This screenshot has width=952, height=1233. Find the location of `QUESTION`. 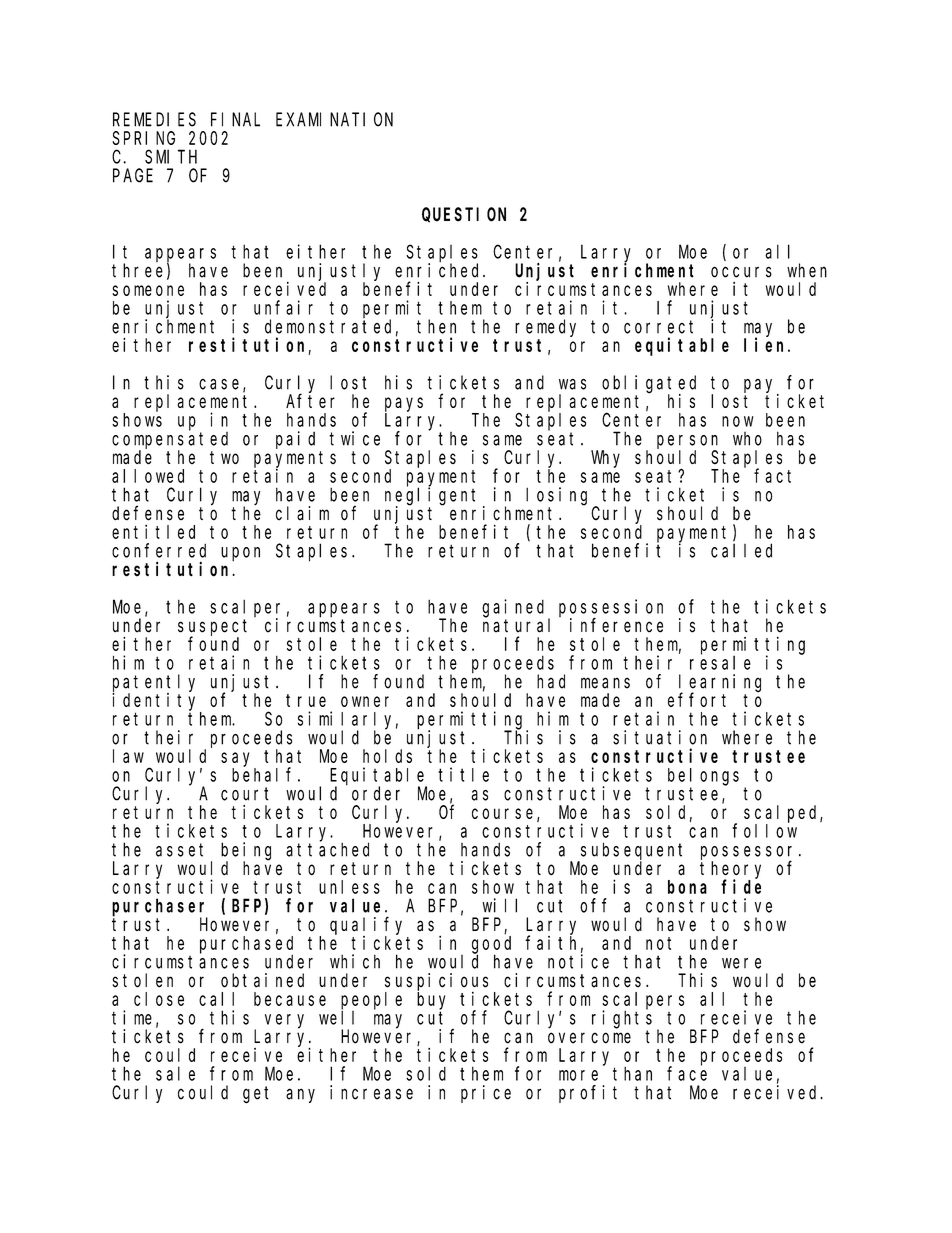

QUESTION is located at coordinates (464, 215).
